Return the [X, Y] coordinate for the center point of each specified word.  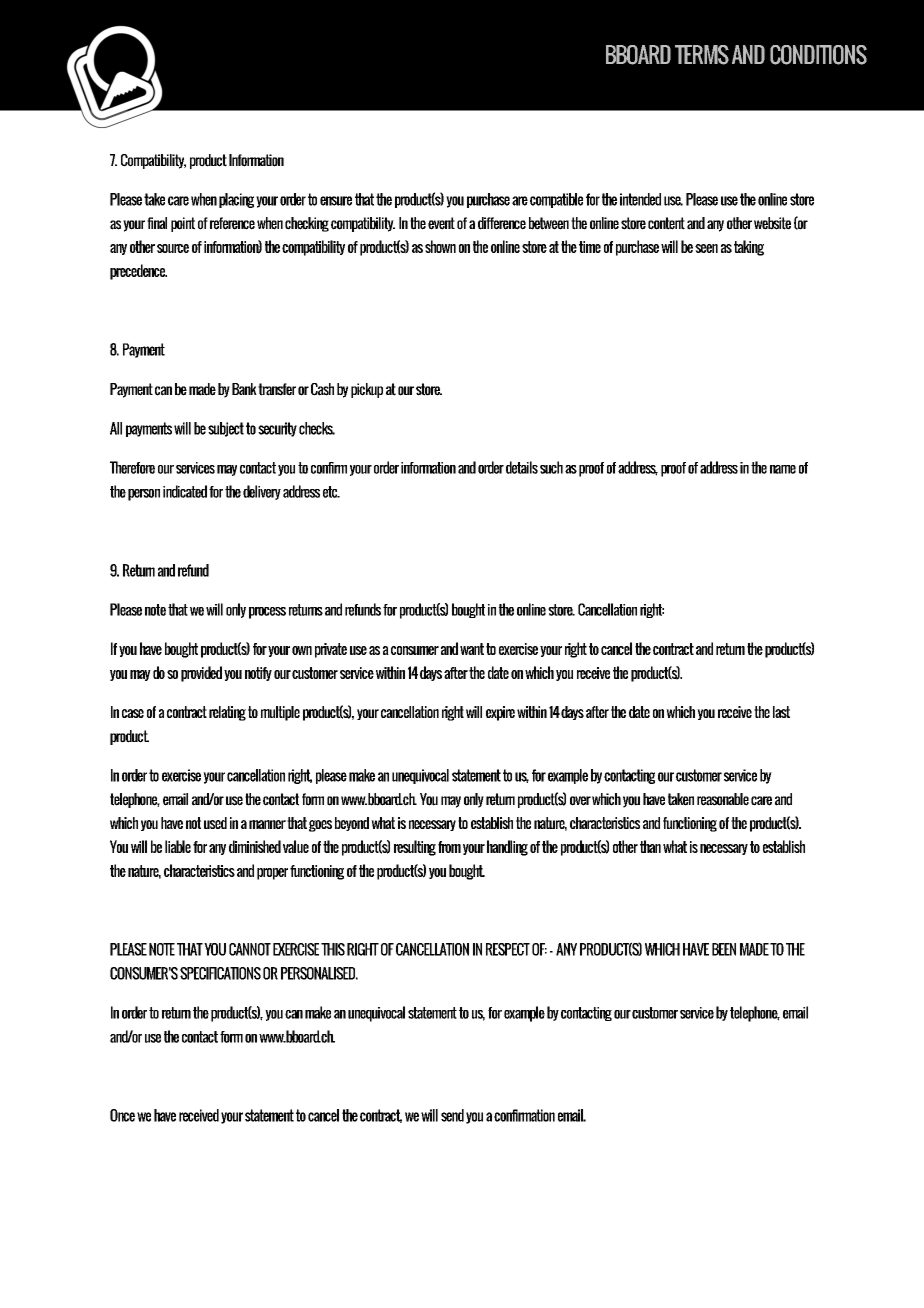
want [472, 649]
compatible [556, 200]
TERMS [702, 55]
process [267, 613]
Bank [244, 389]
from [449, 847]
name [783, 469]
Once [122, 1115]
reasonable [723, 799]
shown [440, 246]
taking [749, 248]
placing [236, 200]
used [215, 823]
